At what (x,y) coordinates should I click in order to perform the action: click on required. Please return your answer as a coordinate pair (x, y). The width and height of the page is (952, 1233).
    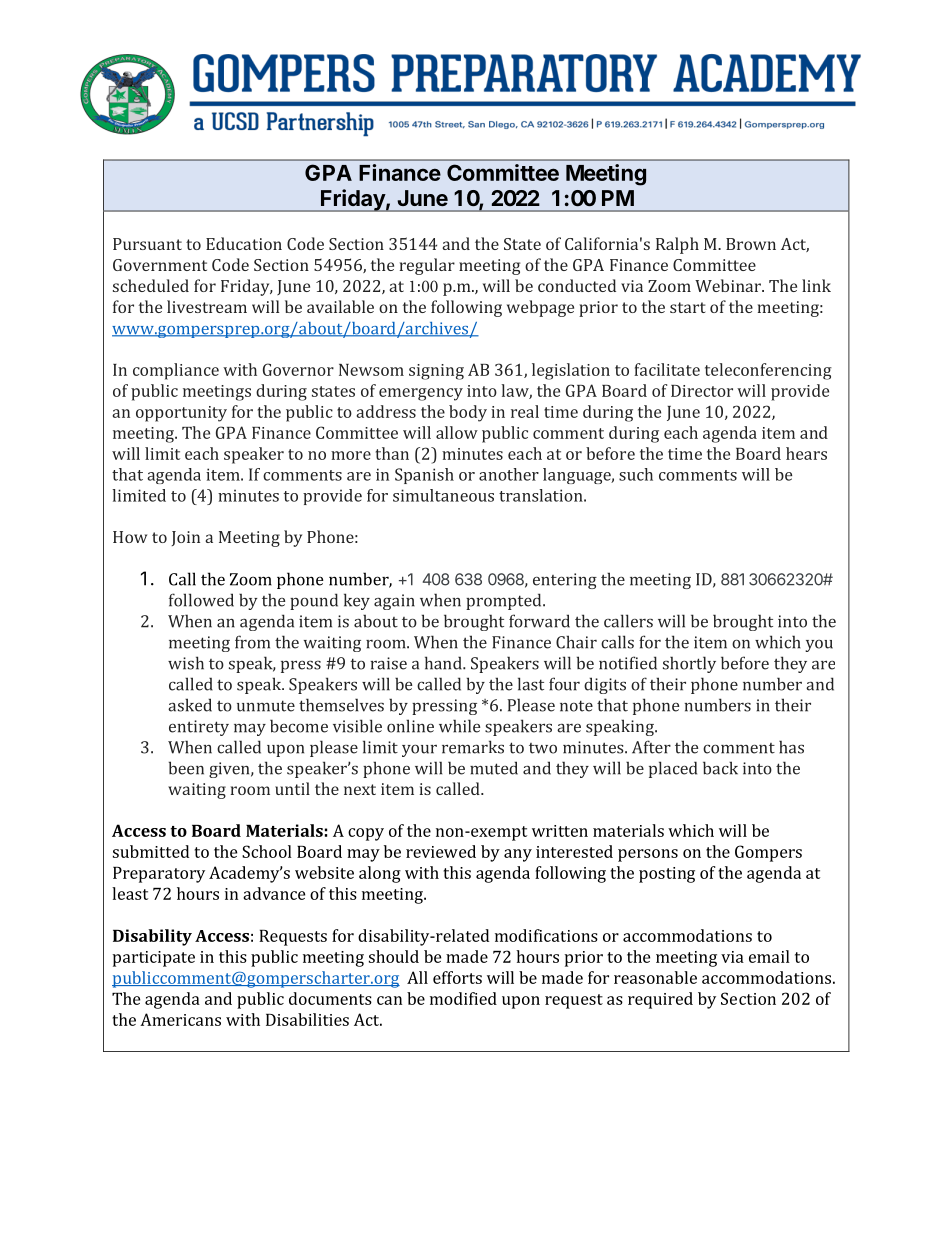
    Looking at the image, I should click on (660, 1000).
